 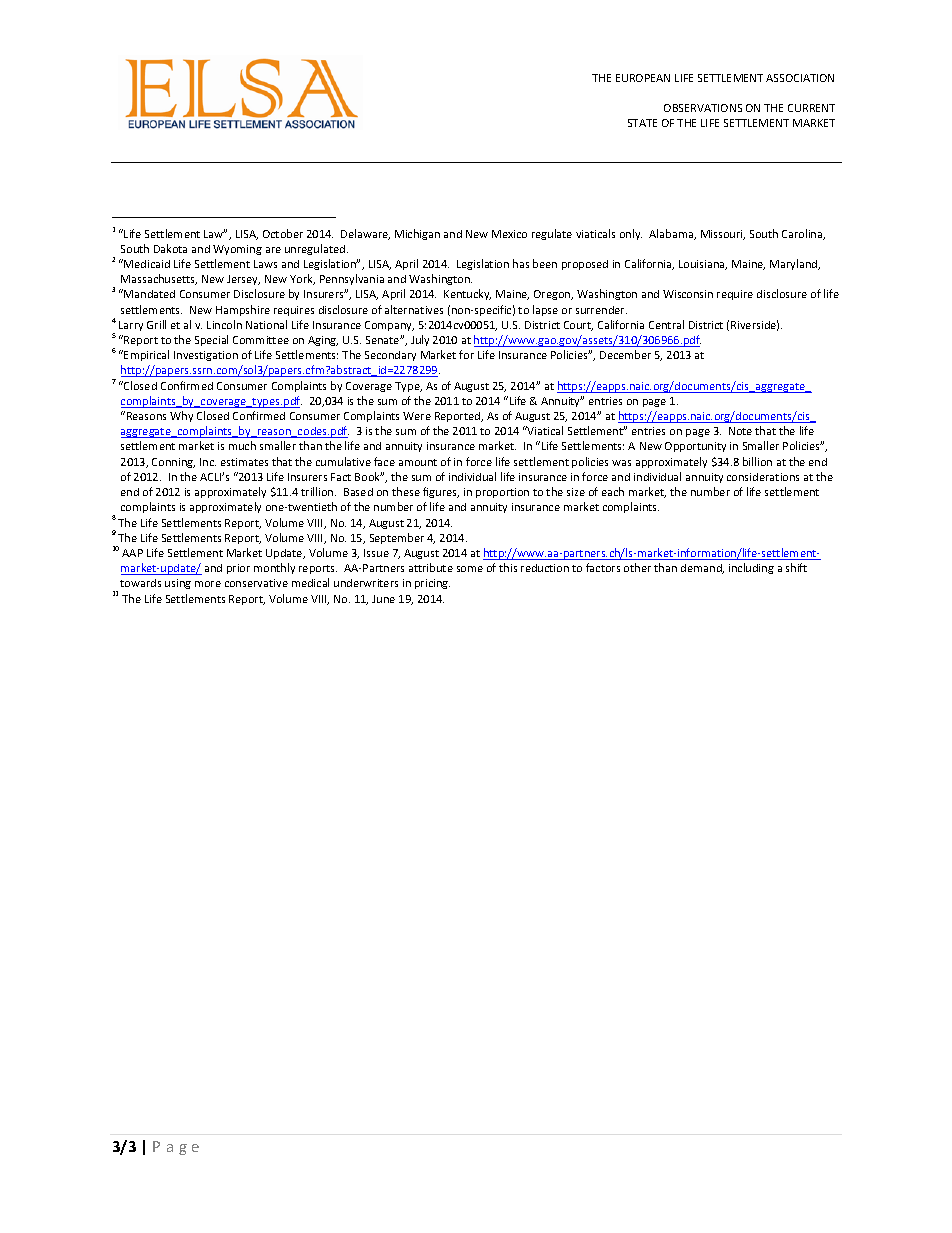 What do you see at coordinates (420, 340) in the screenshot?
I see `July` at bounding box center [420, 340].
